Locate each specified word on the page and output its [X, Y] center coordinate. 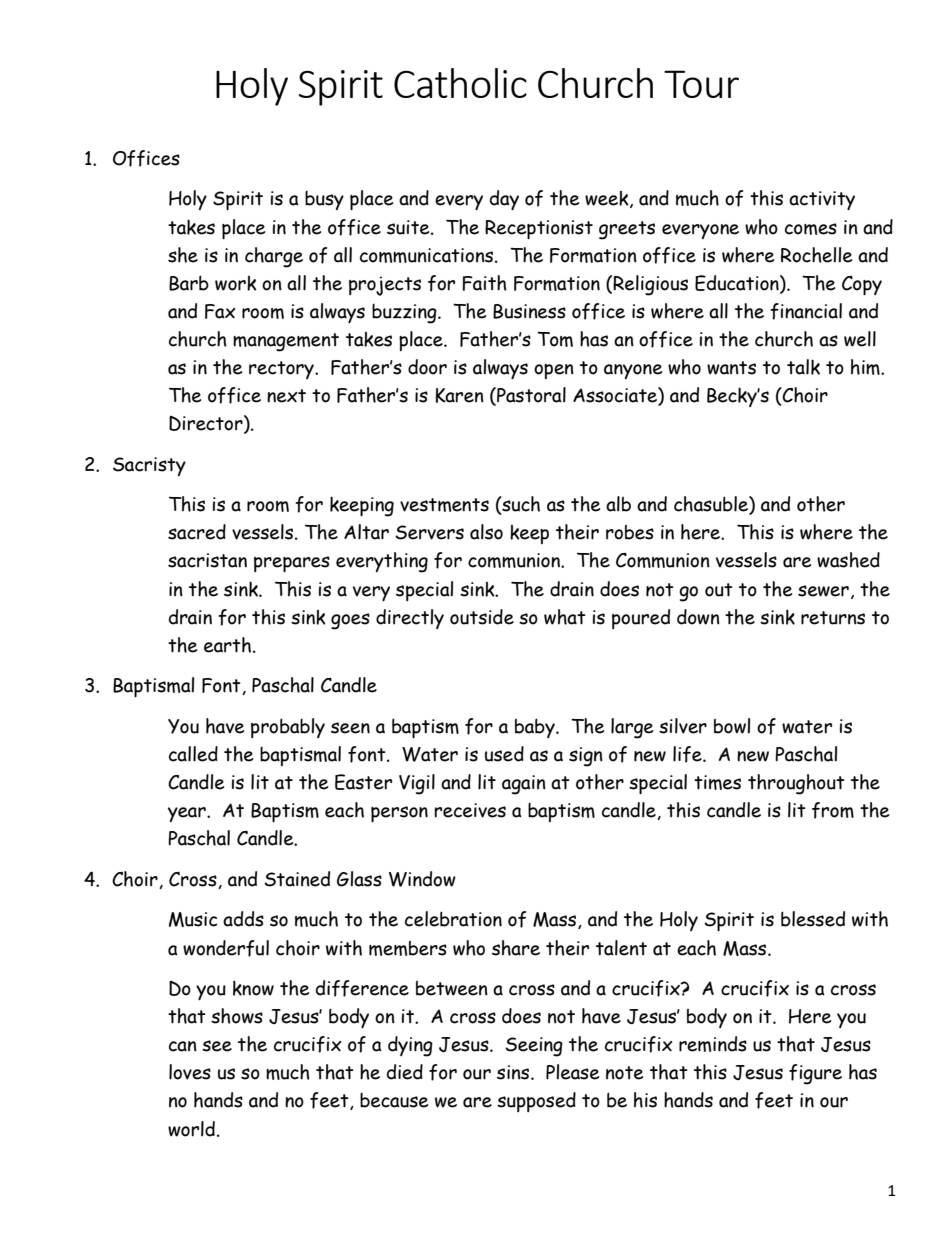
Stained [297, 879]
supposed [536, 1102]
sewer [823, 591]
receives [470, 810]
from [833, 810]
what [565, 617]
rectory [282, 370]
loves [190, 1072]
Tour [701, 84]
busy [324, 200]
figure [815, 1074]
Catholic [460, 83]
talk [803, 367]
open [554, 371]
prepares [292, 564]
